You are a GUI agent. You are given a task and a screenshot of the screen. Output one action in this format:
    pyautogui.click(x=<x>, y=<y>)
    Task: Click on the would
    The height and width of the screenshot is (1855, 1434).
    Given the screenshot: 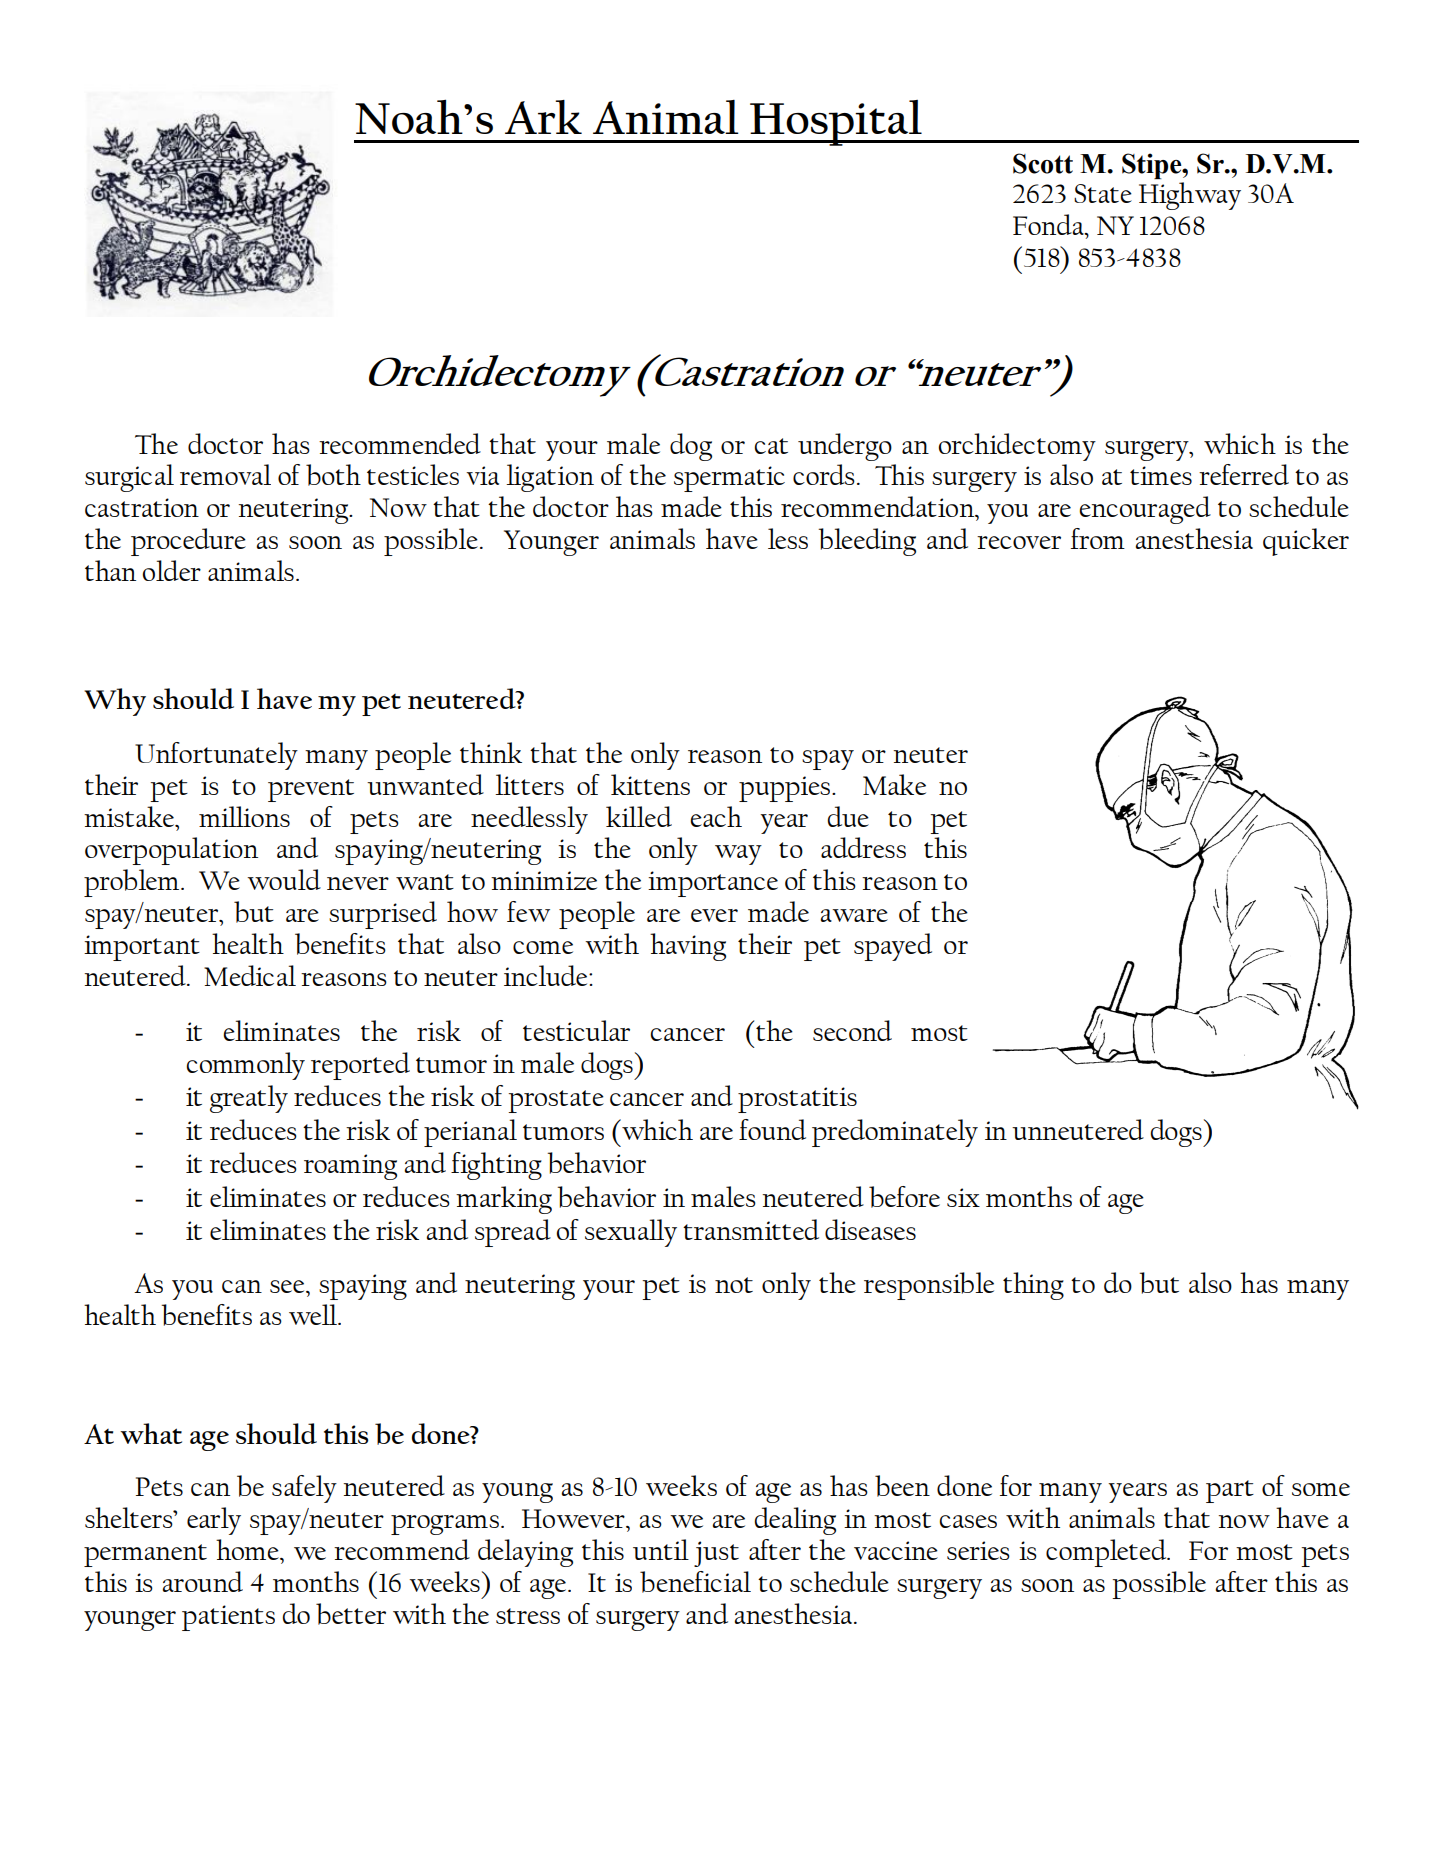 What is the action you would take?
    pyautogui.click(x=284, y=879)
